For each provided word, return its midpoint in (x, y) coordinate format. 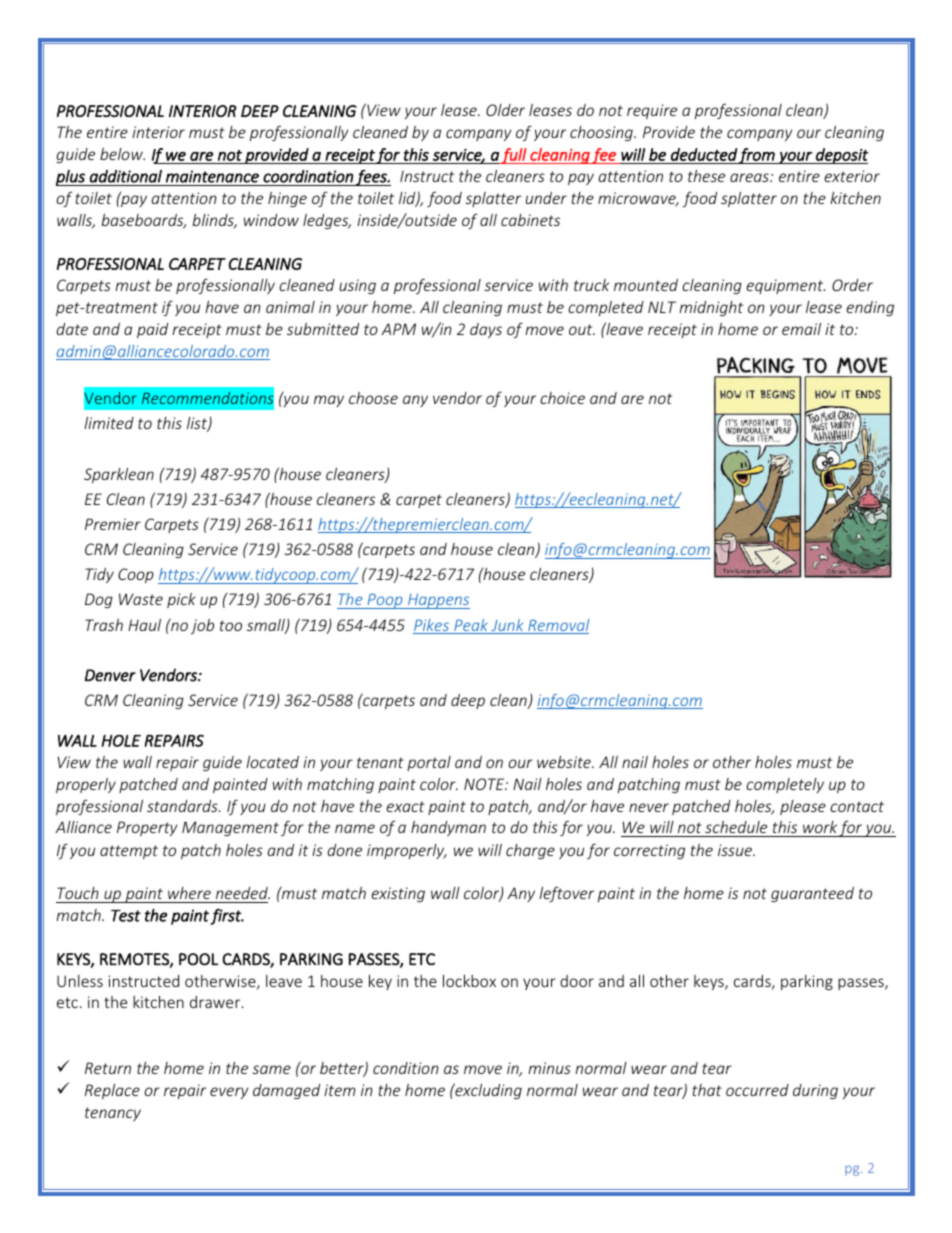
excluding (487, 1091)
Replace (112, 1091)
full (514, 156)
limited (109, 423)
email (801, 329)
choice (562, 398)
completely (785, 785)
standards (183, 806)
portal (429, 763)
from (757, 156)
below (122, 154)
